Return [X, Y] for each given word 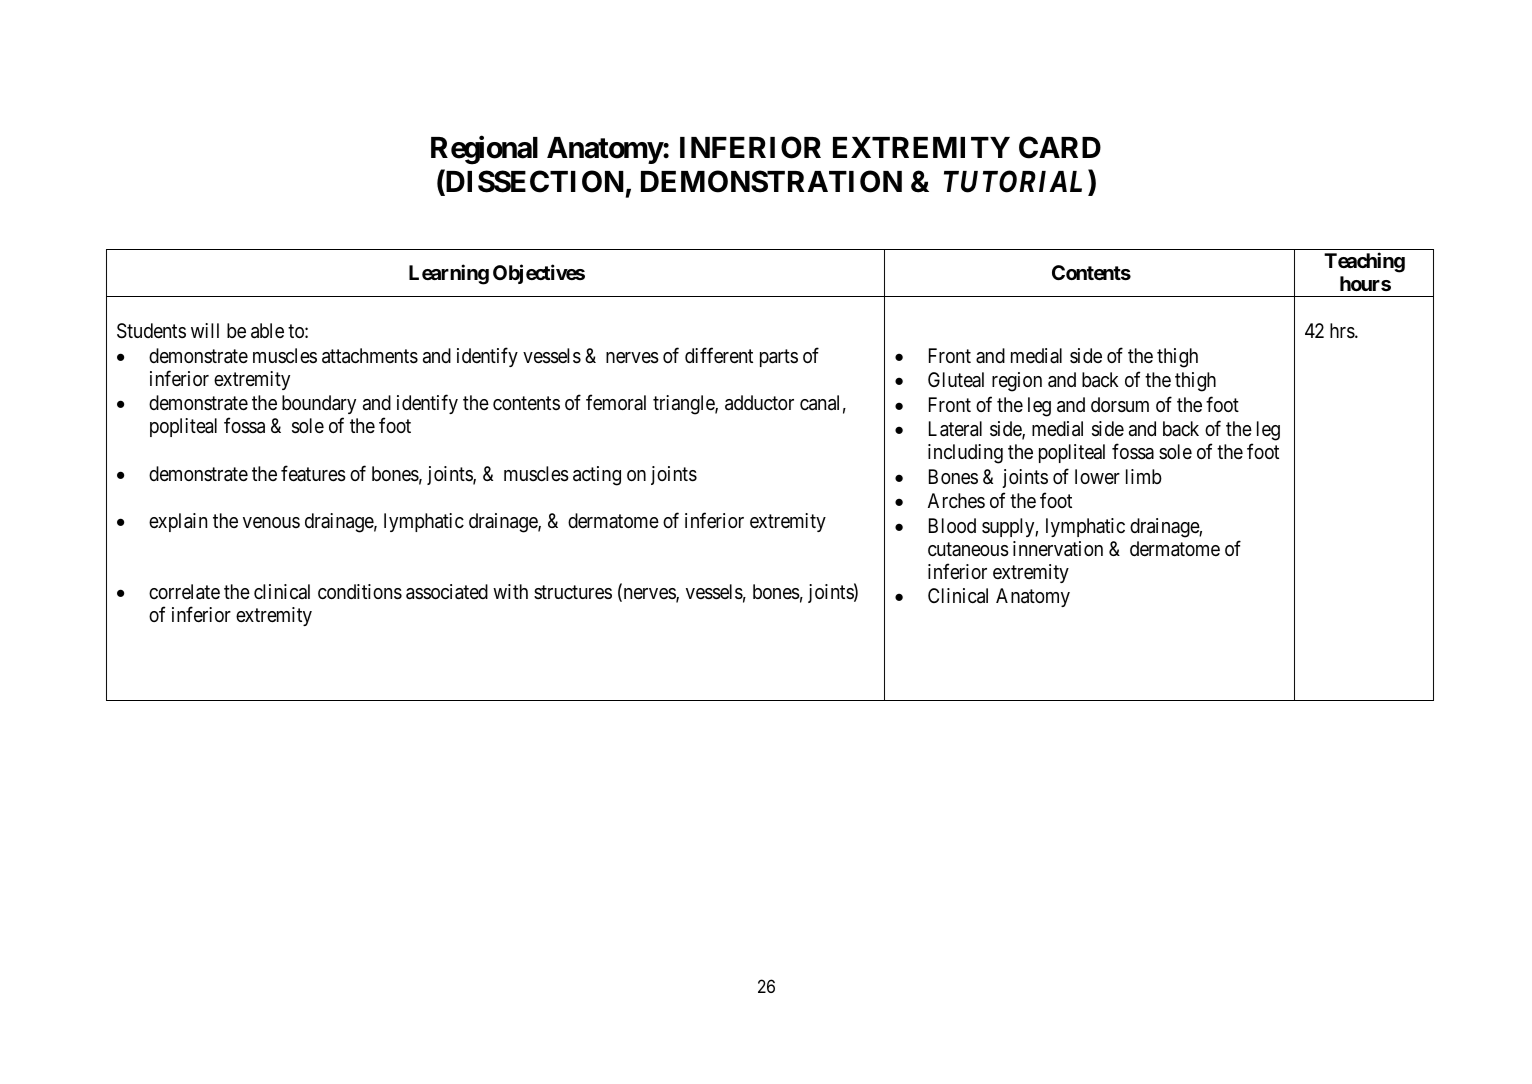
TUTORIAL [1016, 182]
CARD [1060, 147]
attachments [370, 356]
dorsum [1120, 405]
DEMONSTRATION [771, 181]
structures [573, 592]
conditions [360, 592]
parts [779, 358]
